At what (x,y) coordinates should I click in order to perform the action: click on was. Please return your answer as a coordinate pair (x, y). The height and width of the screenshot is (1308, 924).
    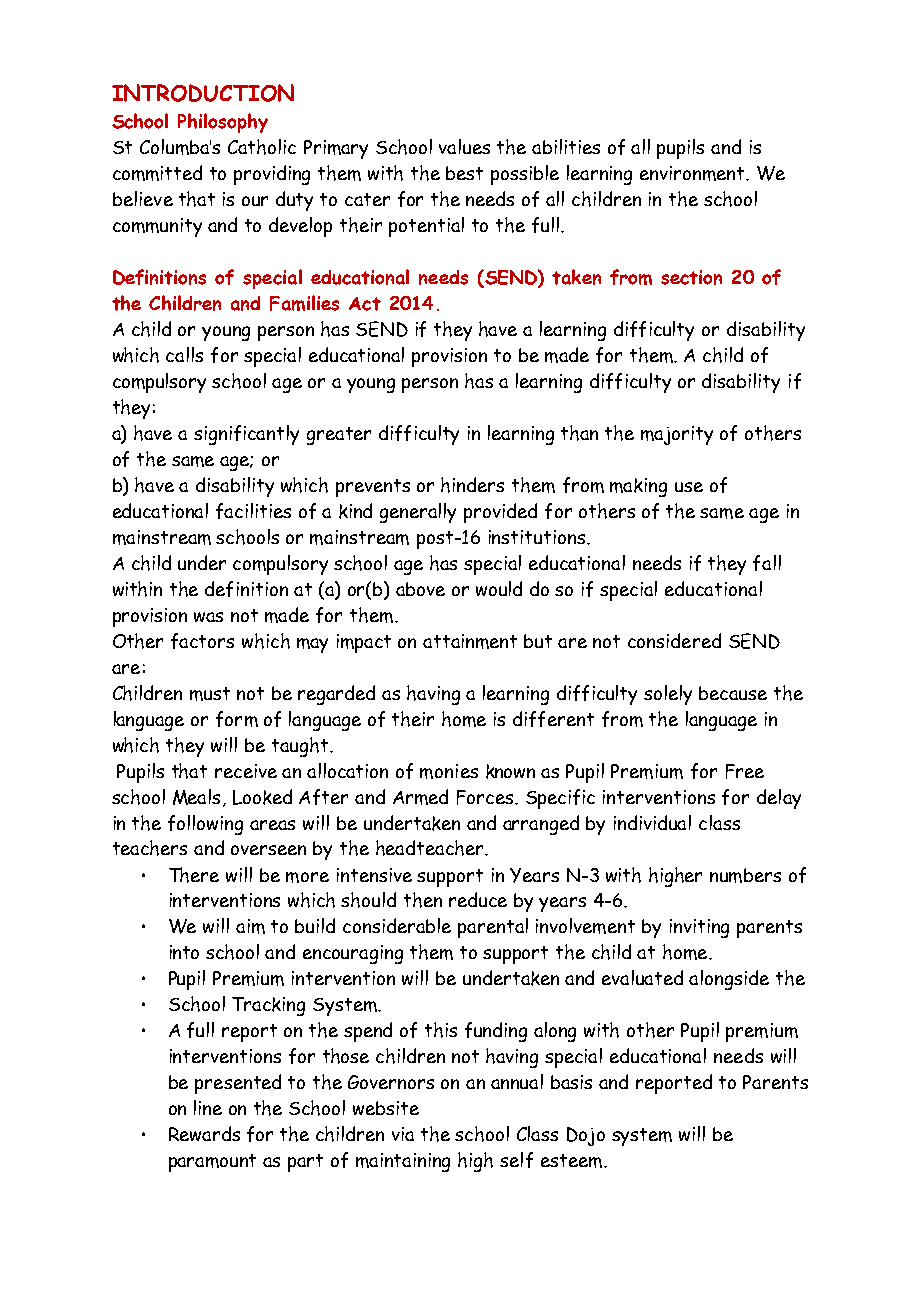
    Looking at the image, I should click on (208, 617).
